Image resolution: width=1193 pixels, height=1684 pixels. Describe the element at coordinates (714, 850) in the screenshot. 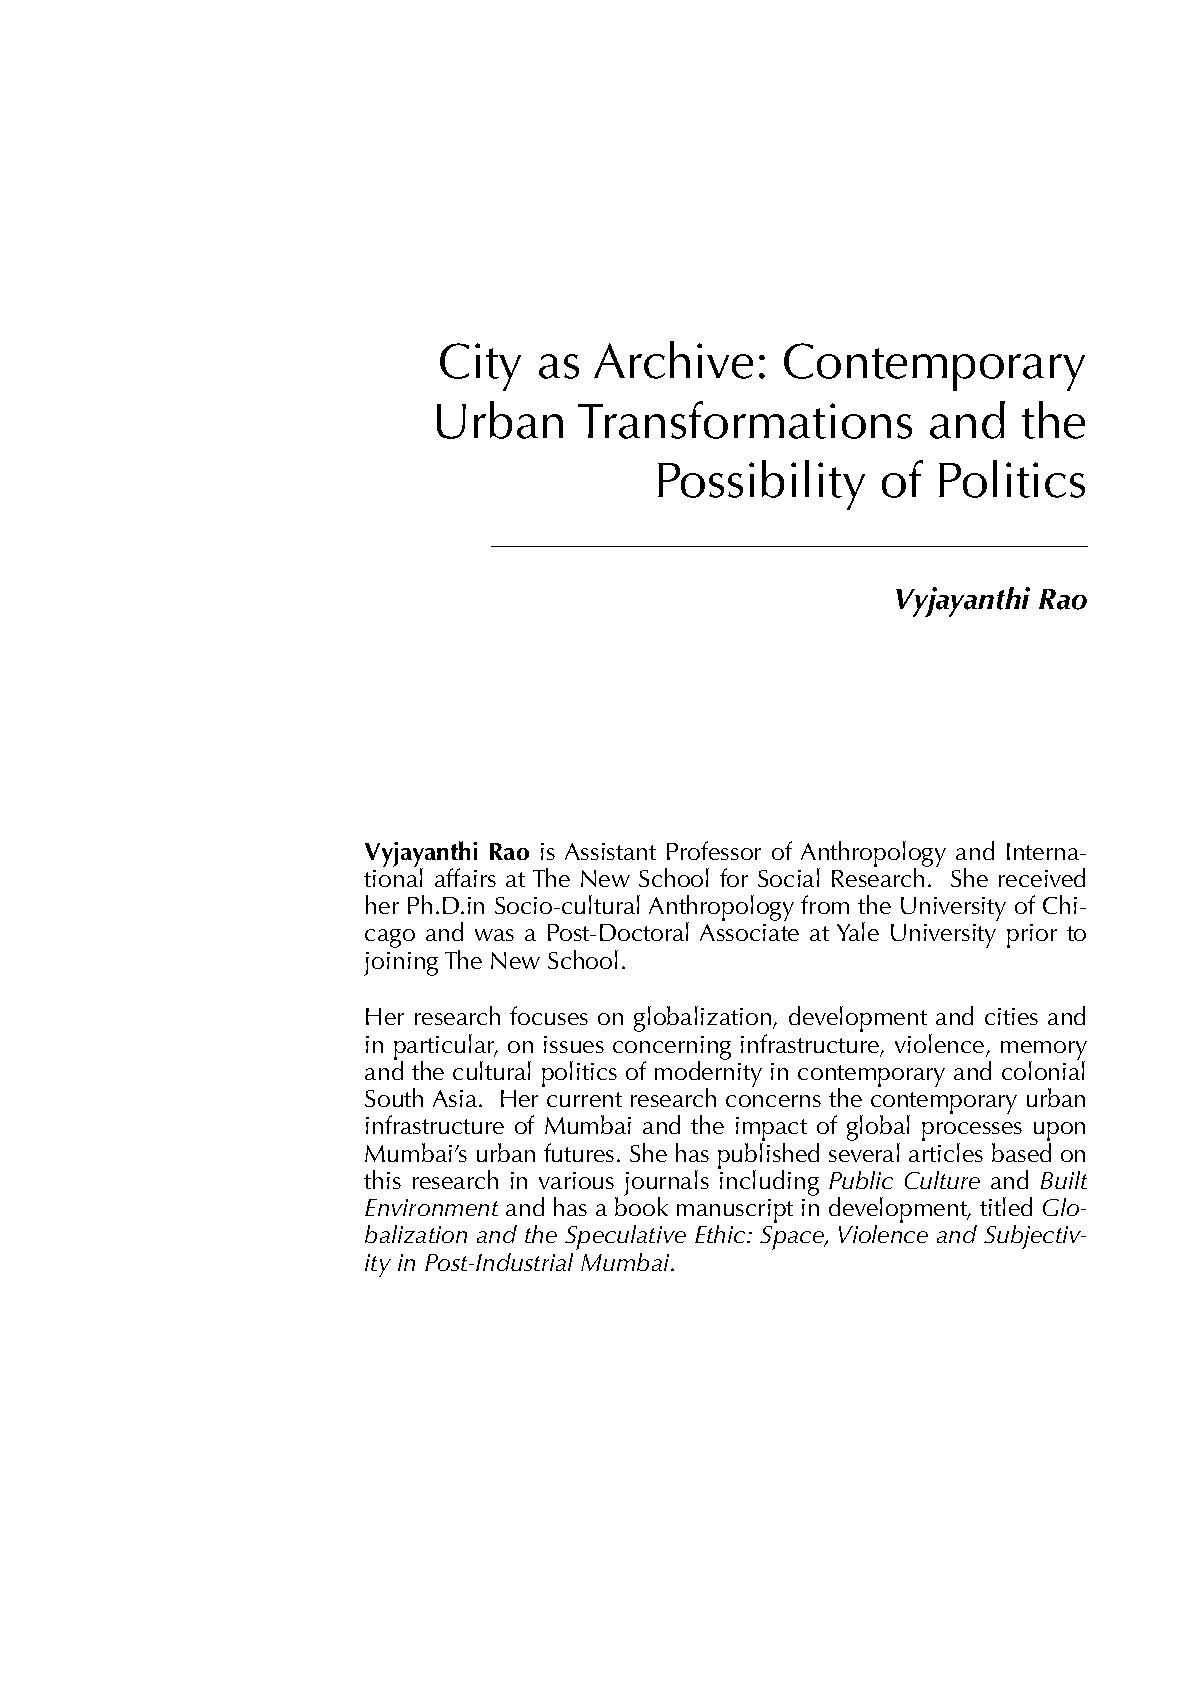

I see `Professor` at that location.
